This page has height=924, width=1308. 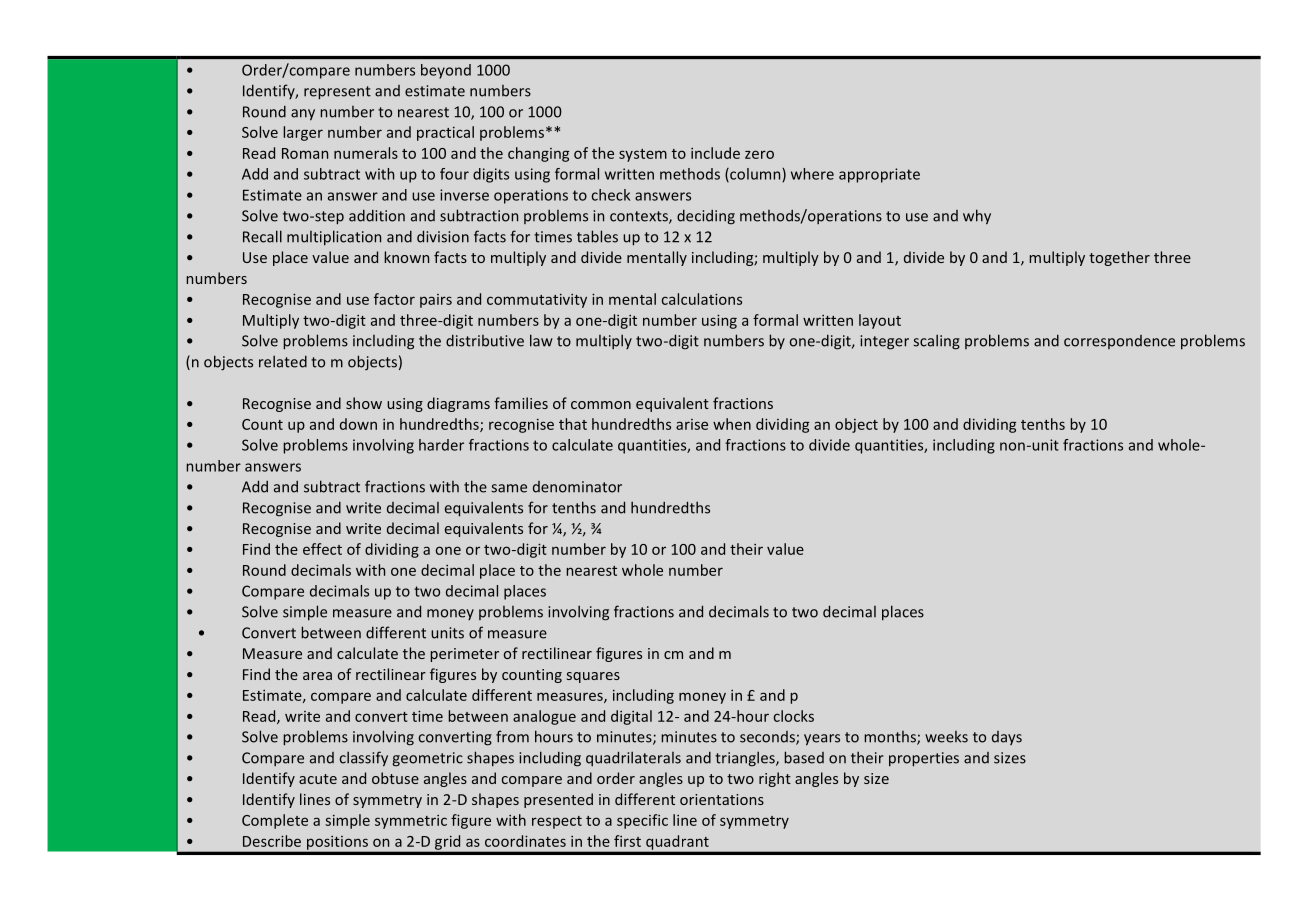 What do you see at coordinates (411, 822) in the page?
I see `symmetric` at bounding box center [411, 822].
